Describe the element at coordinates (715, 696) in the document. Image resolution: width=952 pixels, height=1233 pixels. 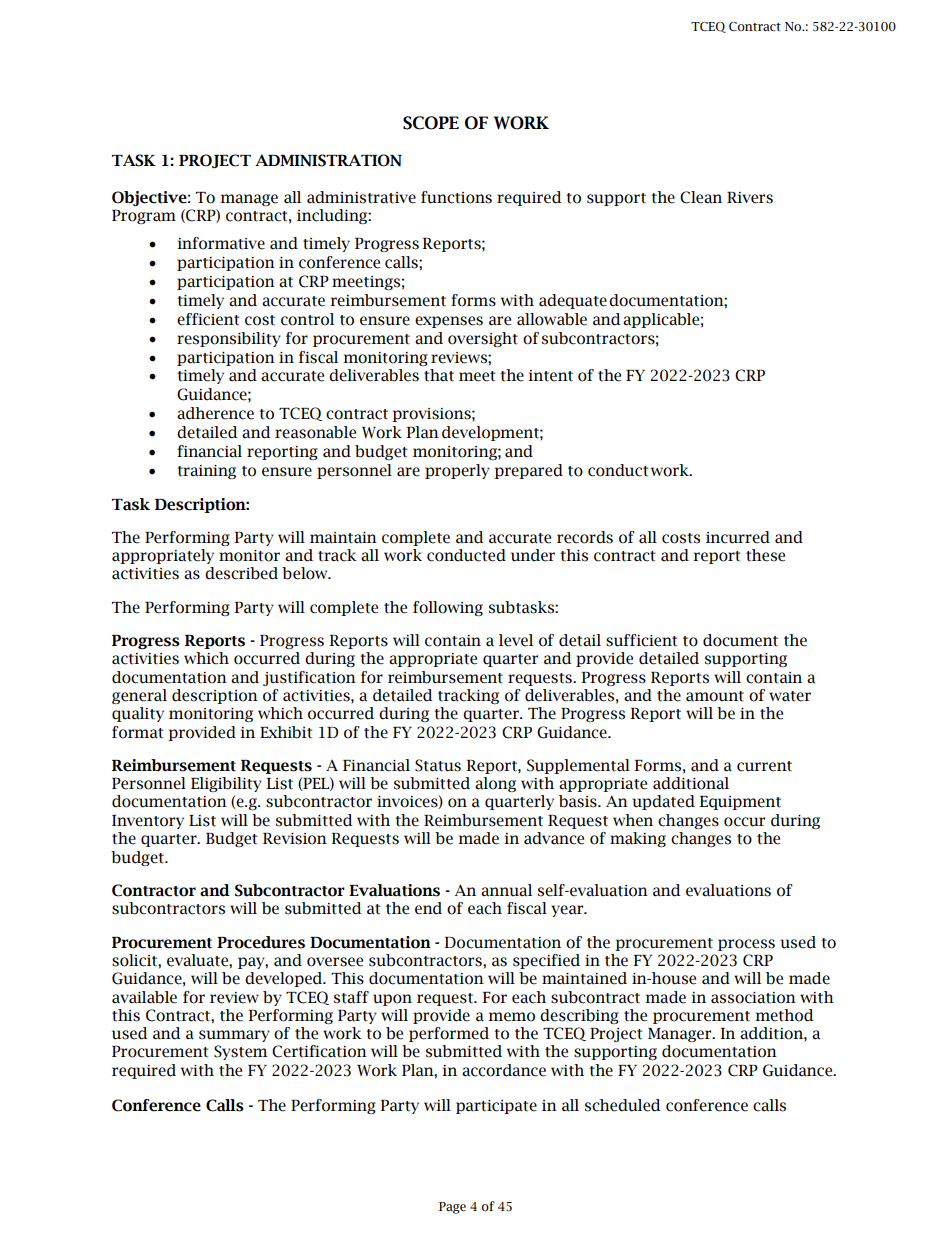
I see `amount` at that location.
